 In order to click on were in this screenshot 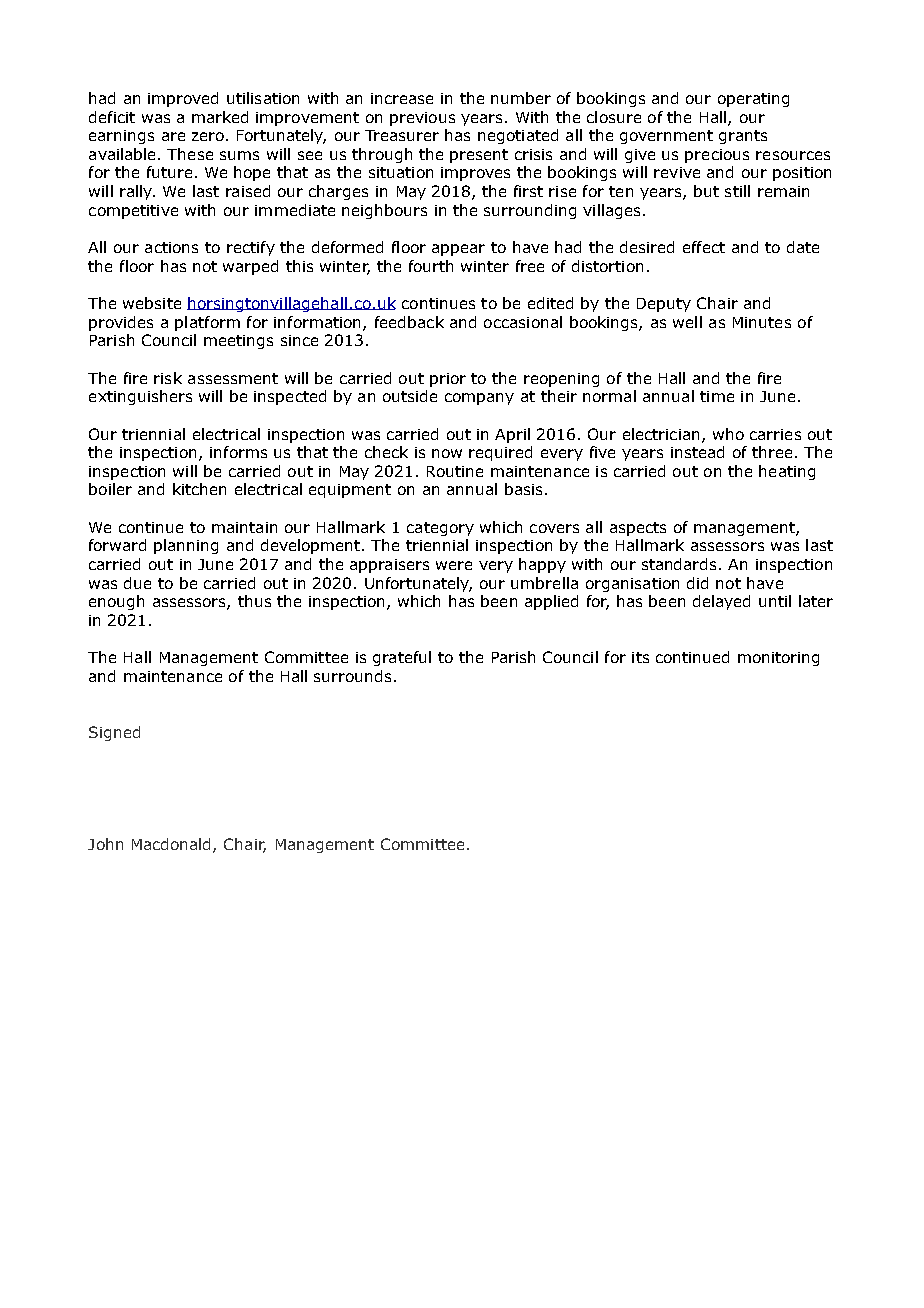, I will do `click(454, 565)`.
